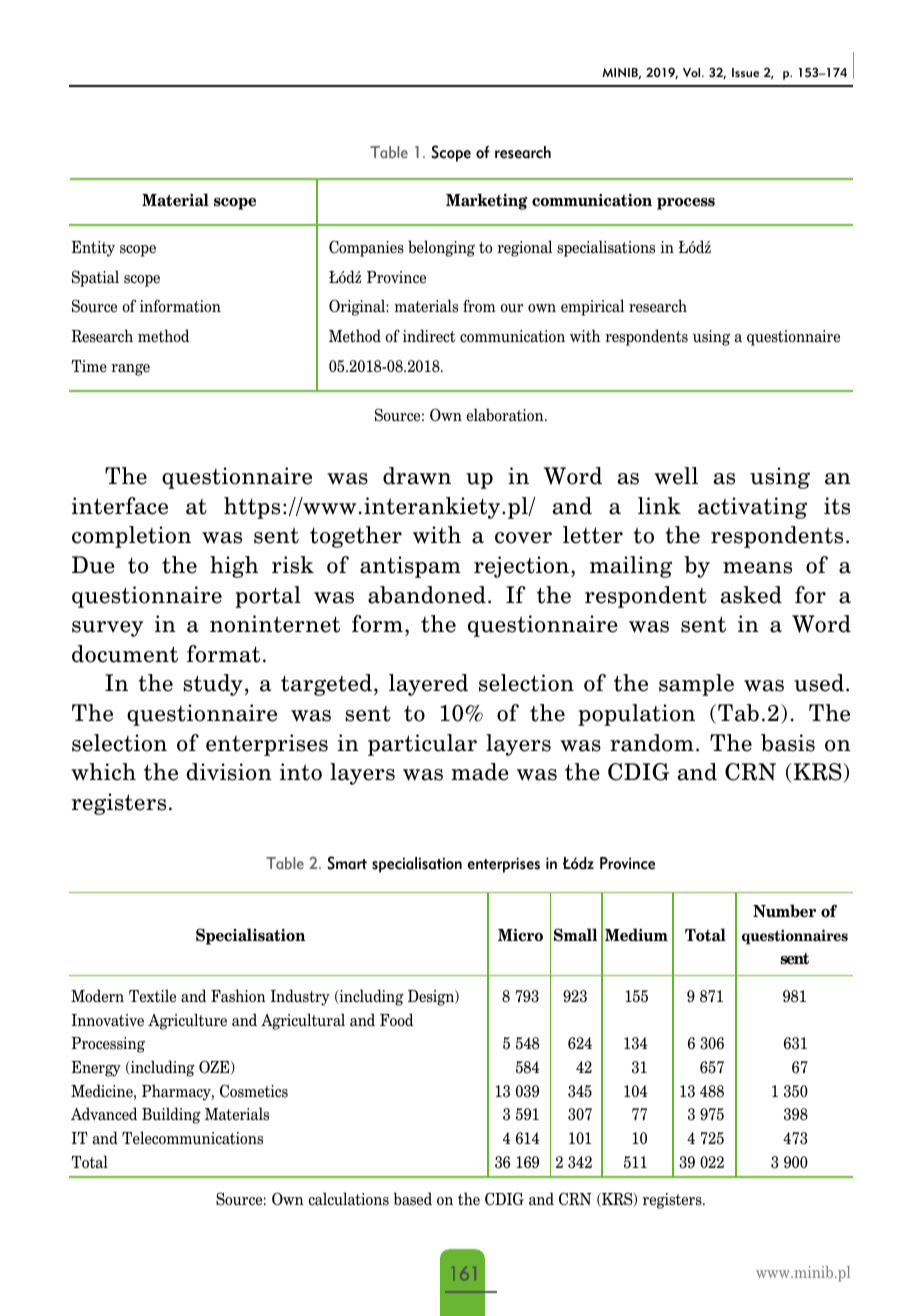 The width and height of the screenshot is (922, 1316). I want to click on Entity, so click(93, 249).
